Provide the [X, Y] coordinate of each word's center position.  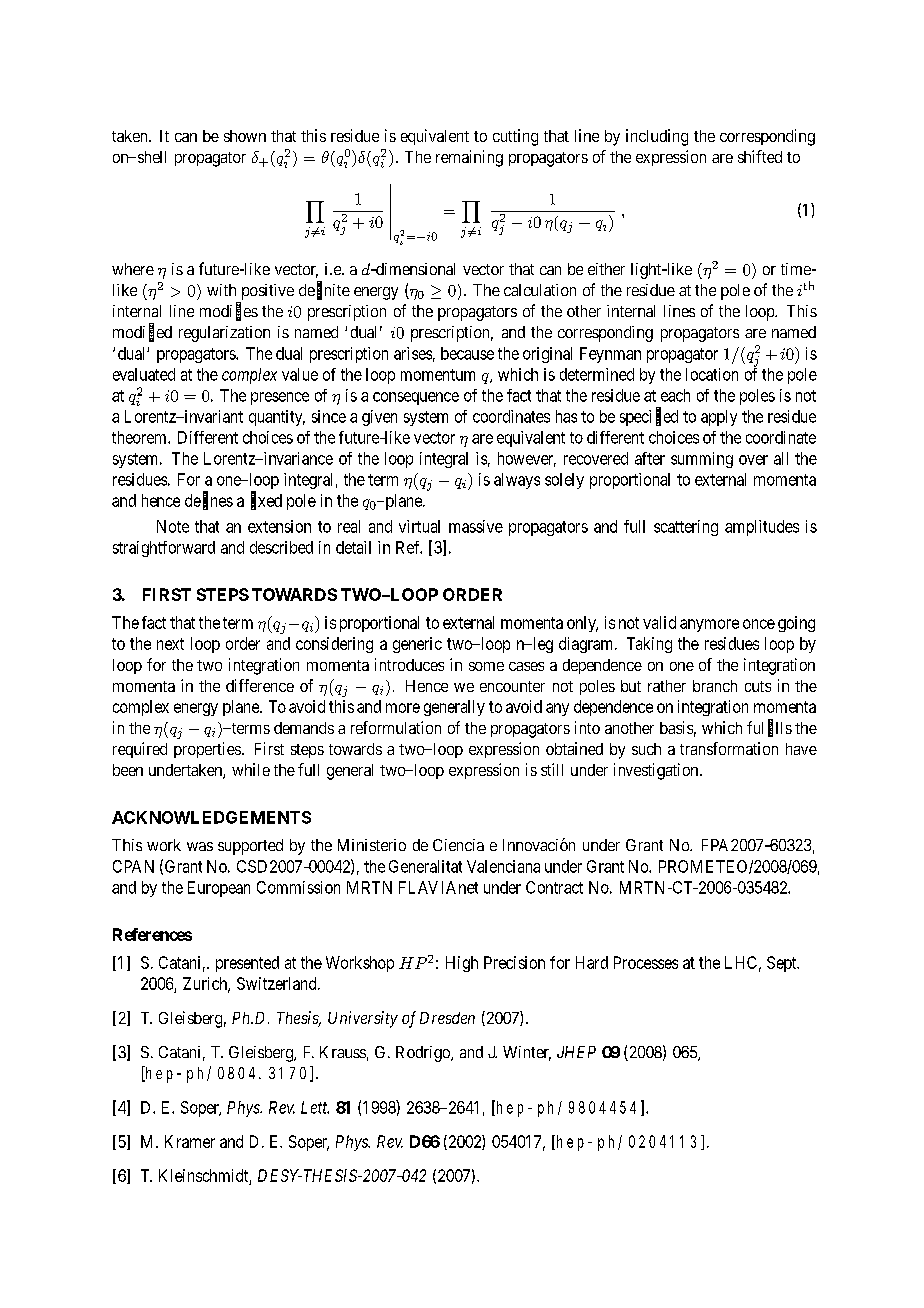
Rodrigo [424, 1054]
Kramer [190, 1141]
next [170, 644]
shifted [760, 156]
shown [245, 136]
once [759, 624]
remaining [469, 158]
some [486, 666]
